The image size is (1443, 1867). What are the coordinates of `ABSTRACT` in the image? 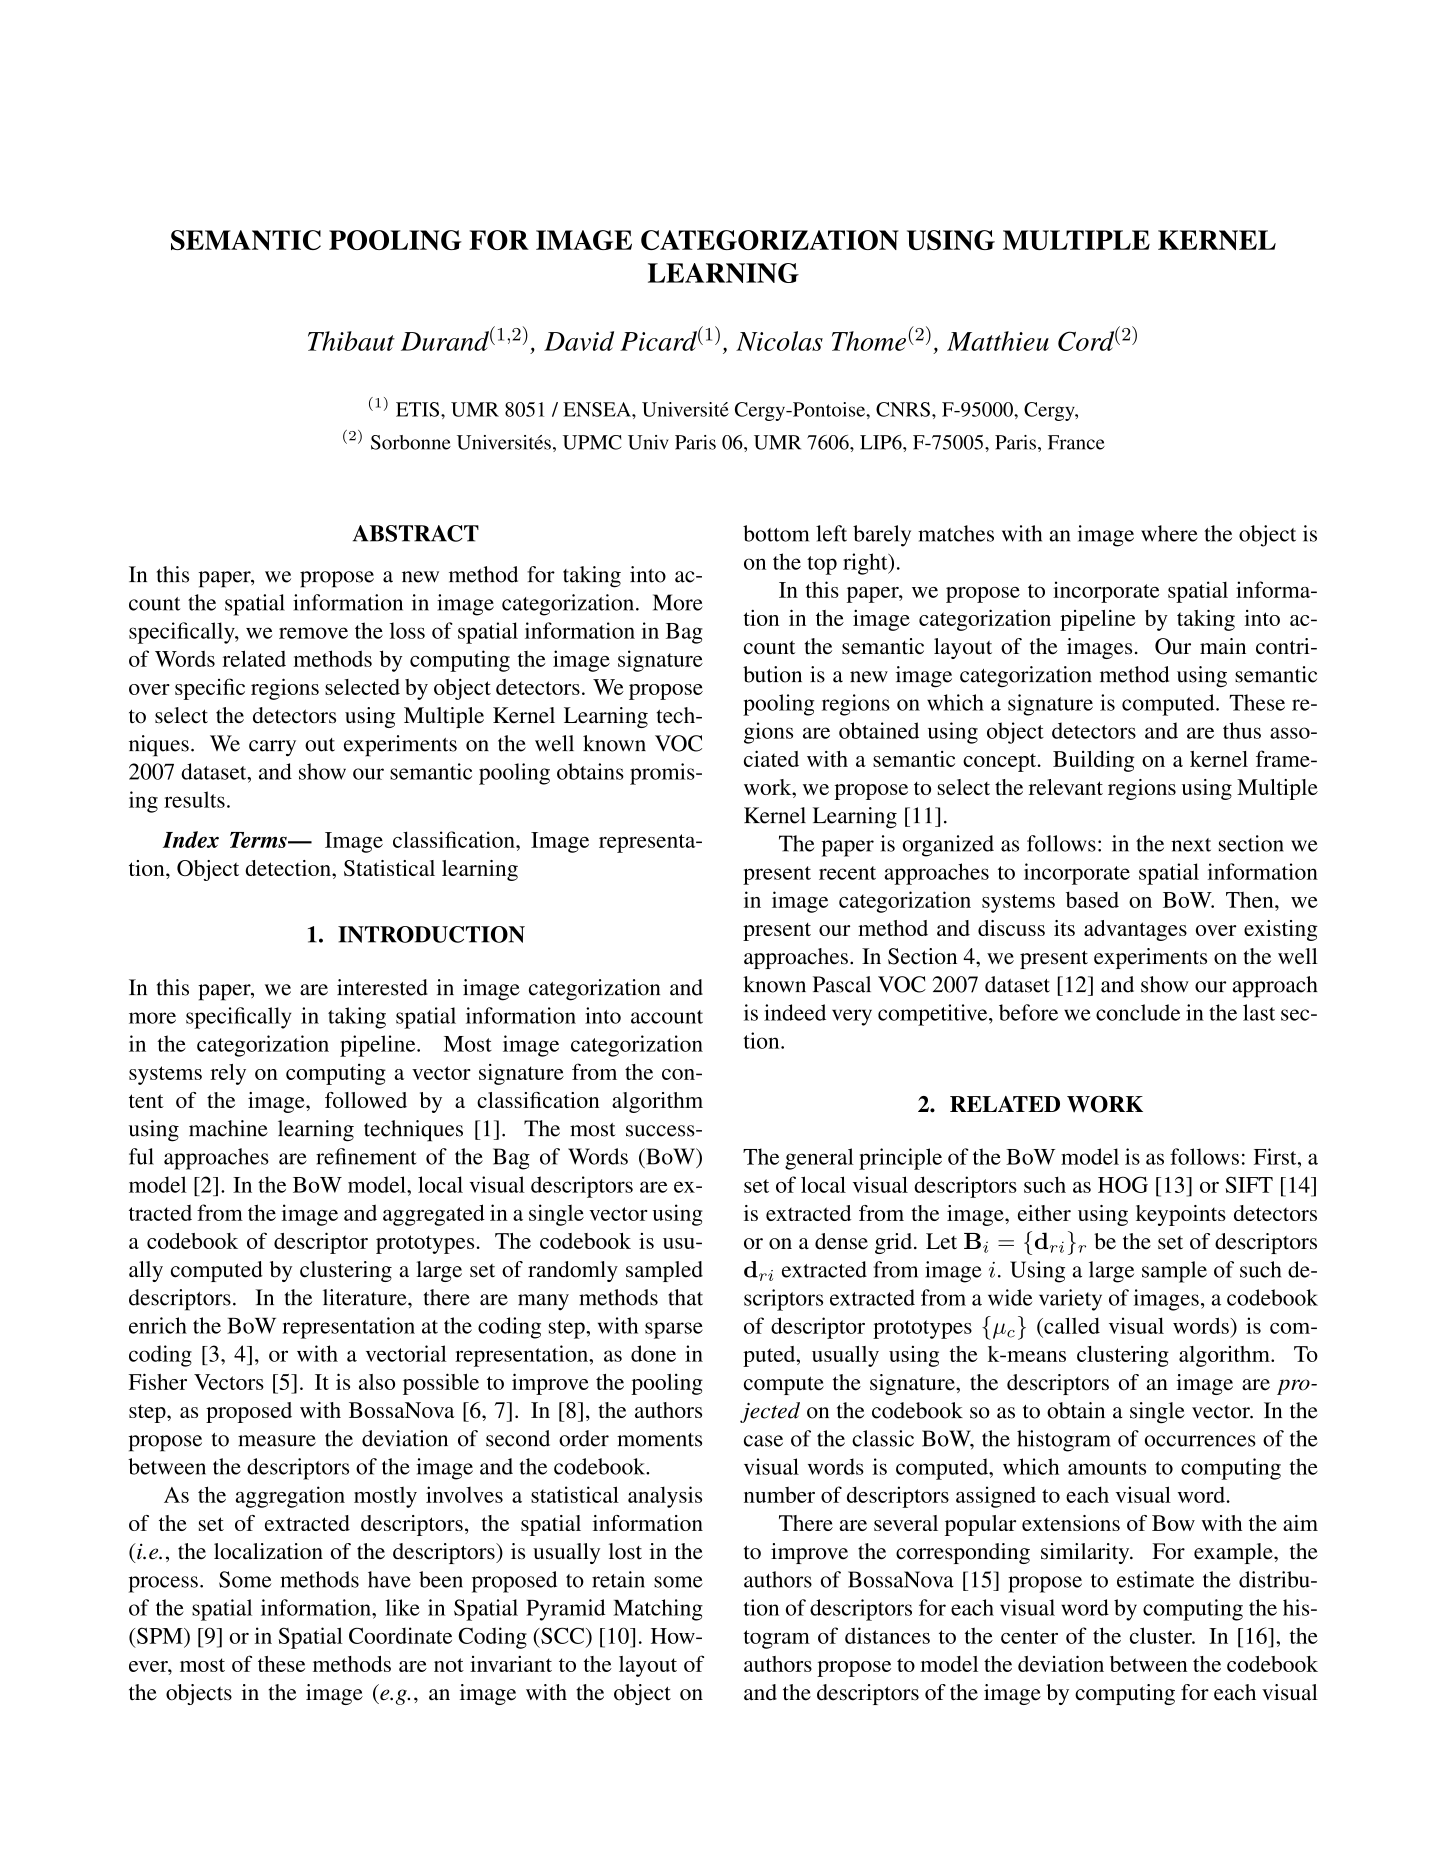 It's located at (416, 533).
